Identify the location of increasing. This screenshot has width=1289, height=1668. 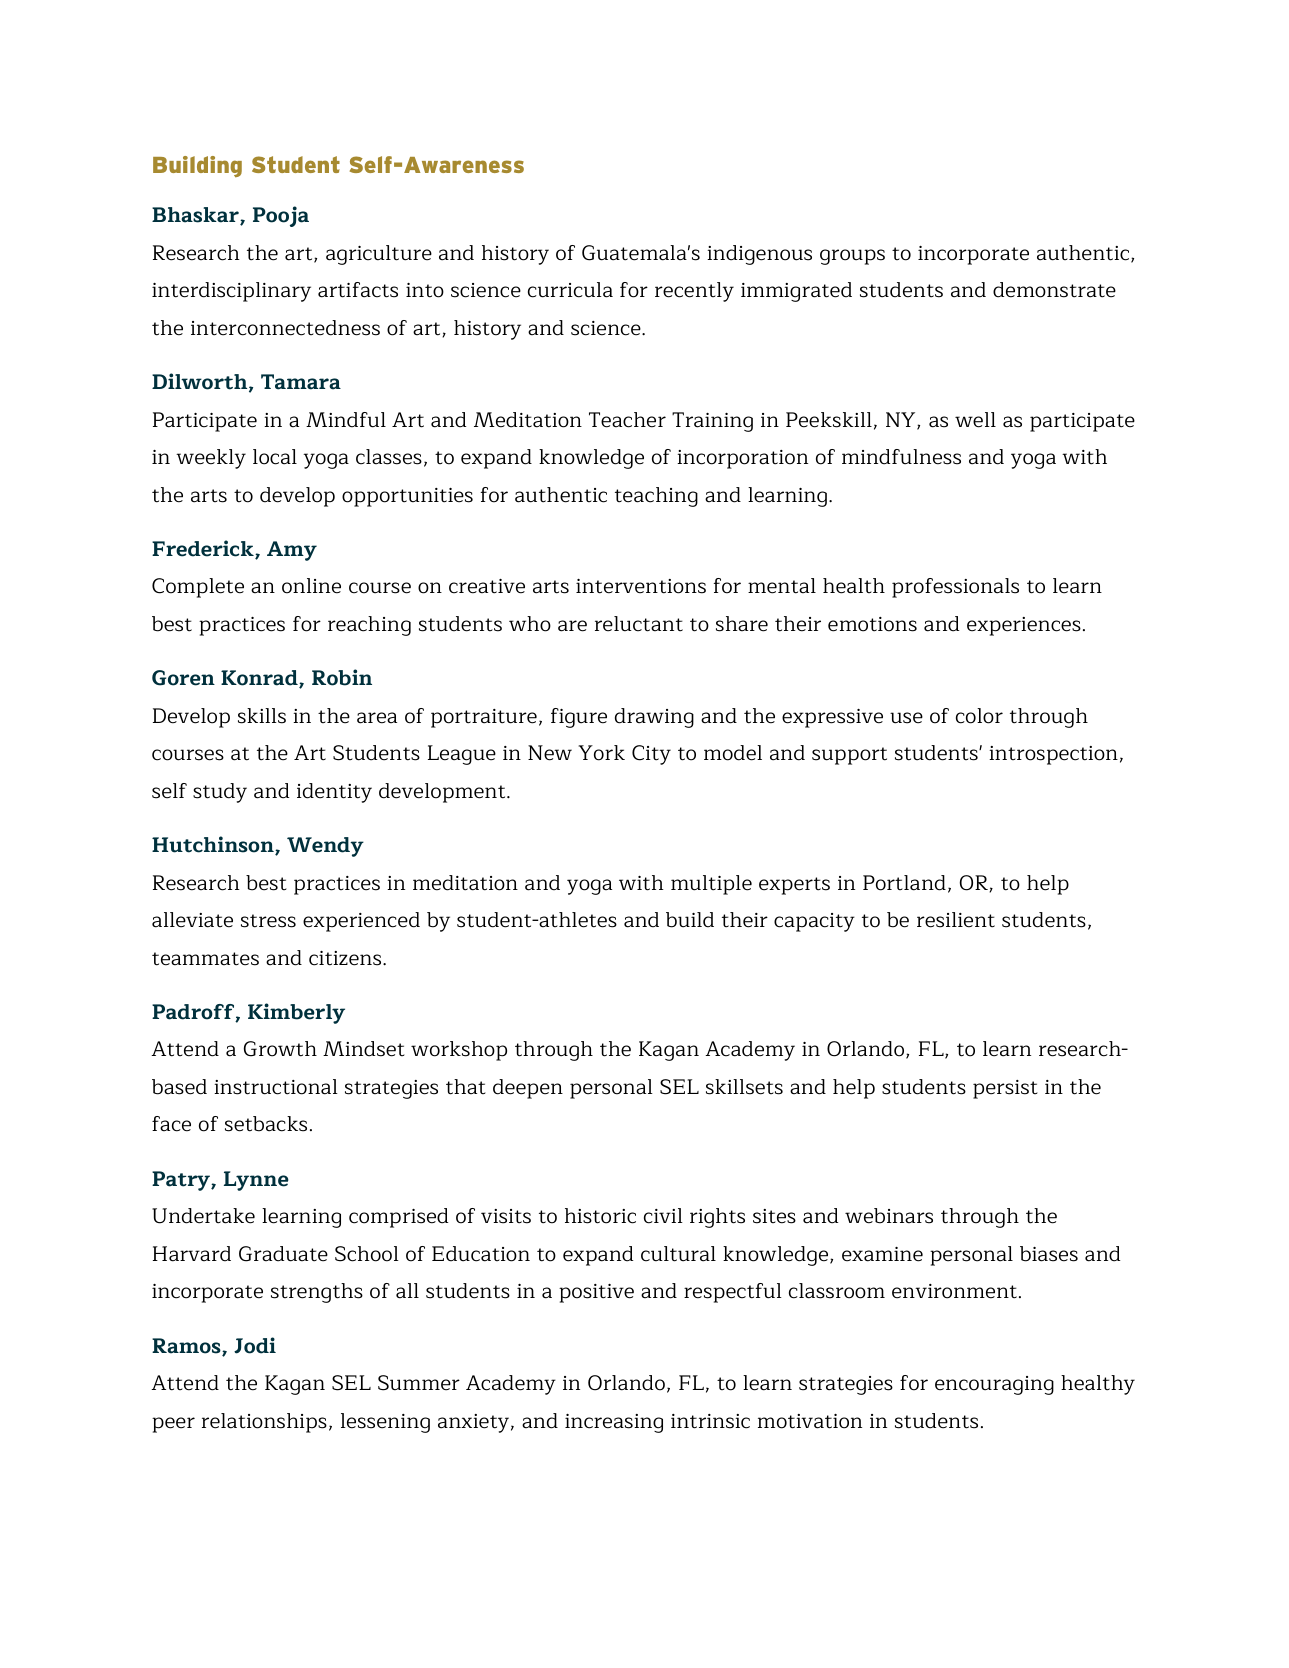
(614, 1423).
